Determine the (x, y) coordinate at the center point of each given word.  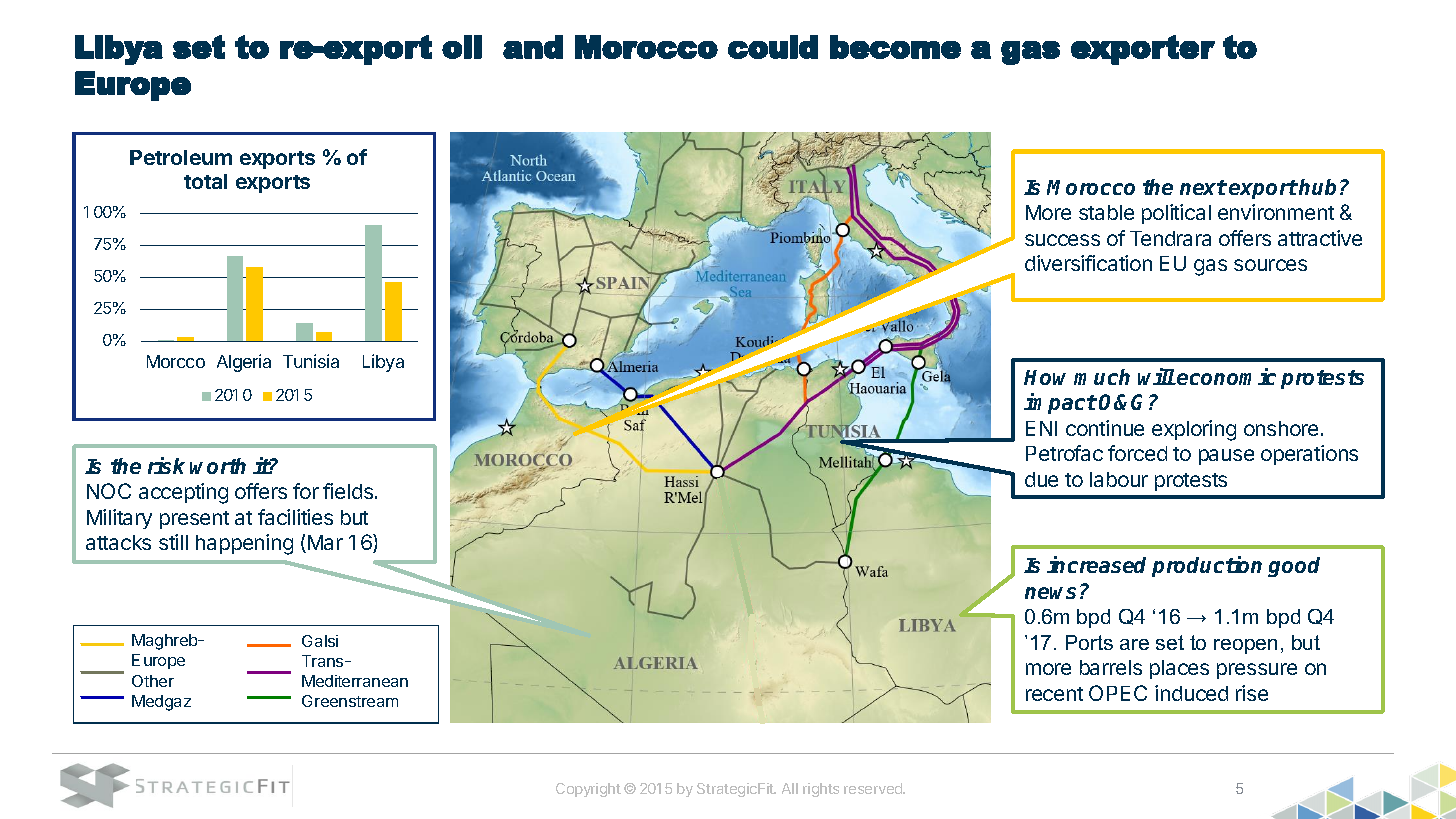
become (895, 47)
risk (166, 465)
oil (462, 47)
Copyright (588, 790)
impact (1060, 403)
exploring (1194, 430)
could (773, 47)
